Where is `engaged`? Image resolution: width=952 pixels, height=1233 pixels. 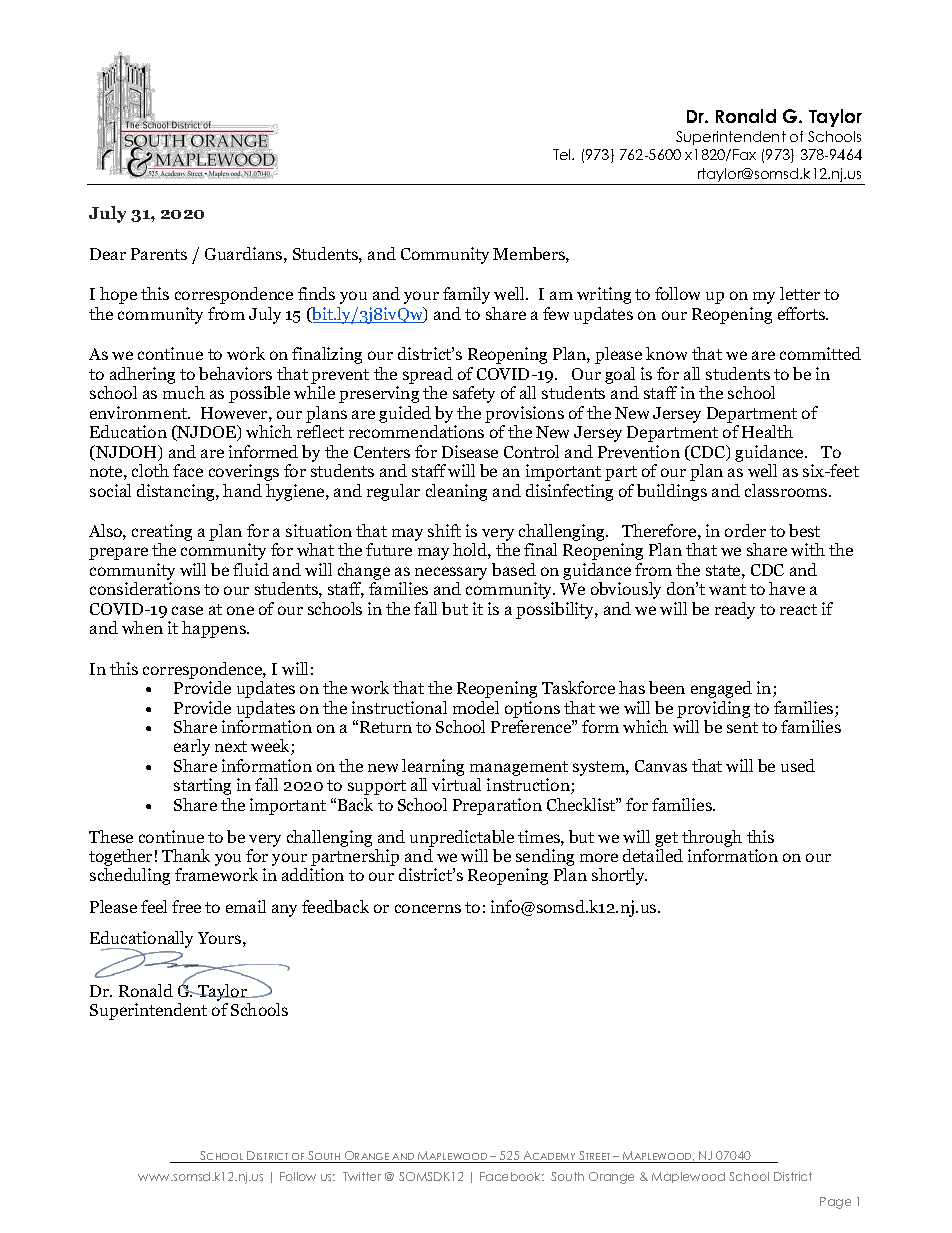 engaged is located at coordinates (721, 689).
